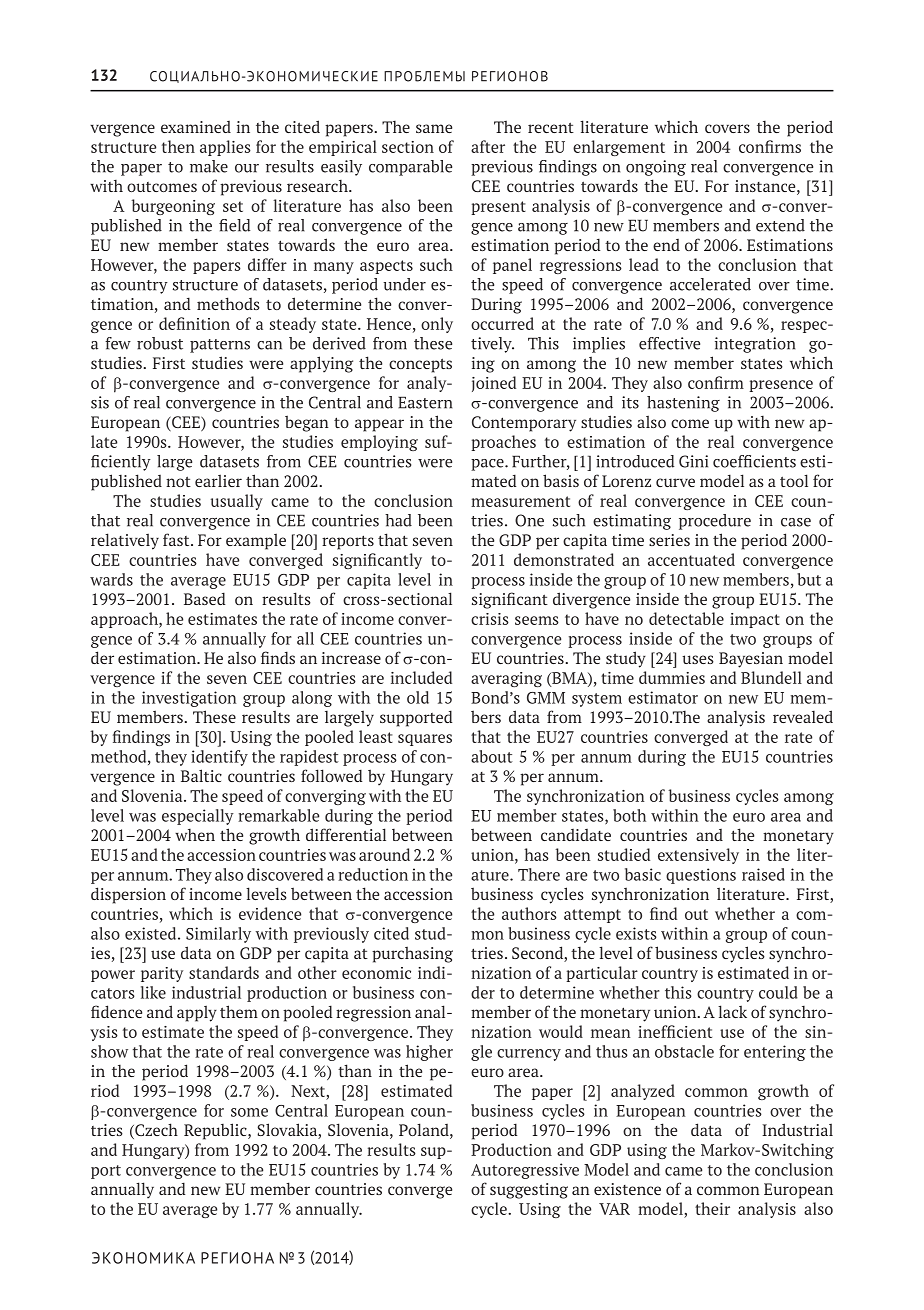  I want to click on purchasing, so click(412, 954).
